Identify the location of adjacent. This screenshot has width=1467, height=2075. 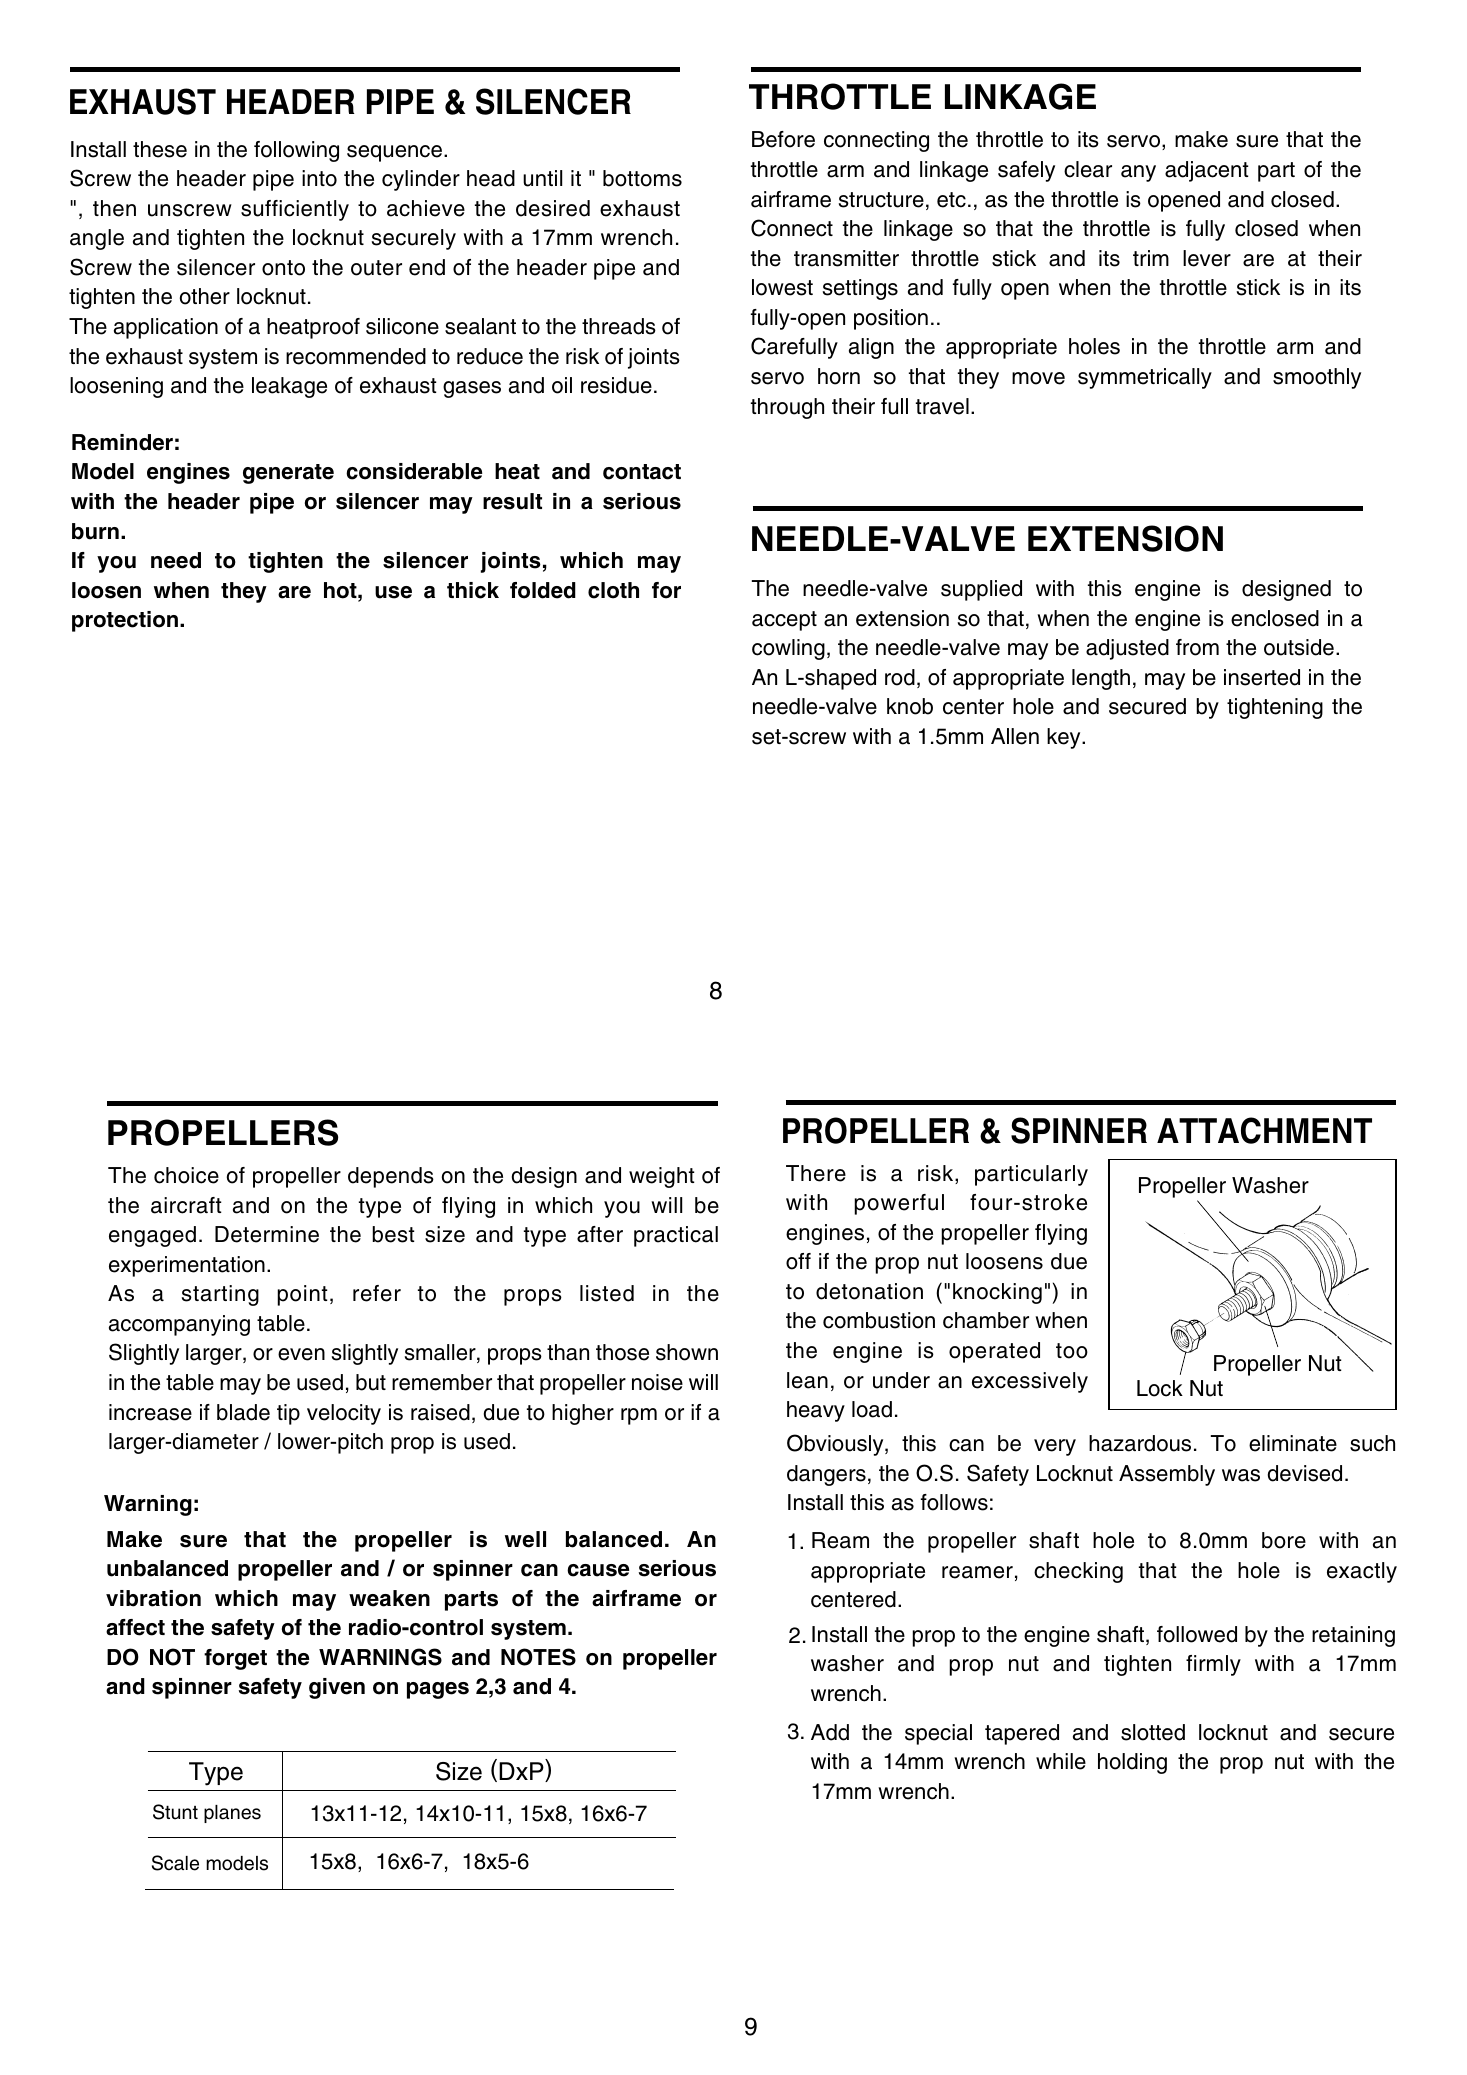
(1207, 171).
